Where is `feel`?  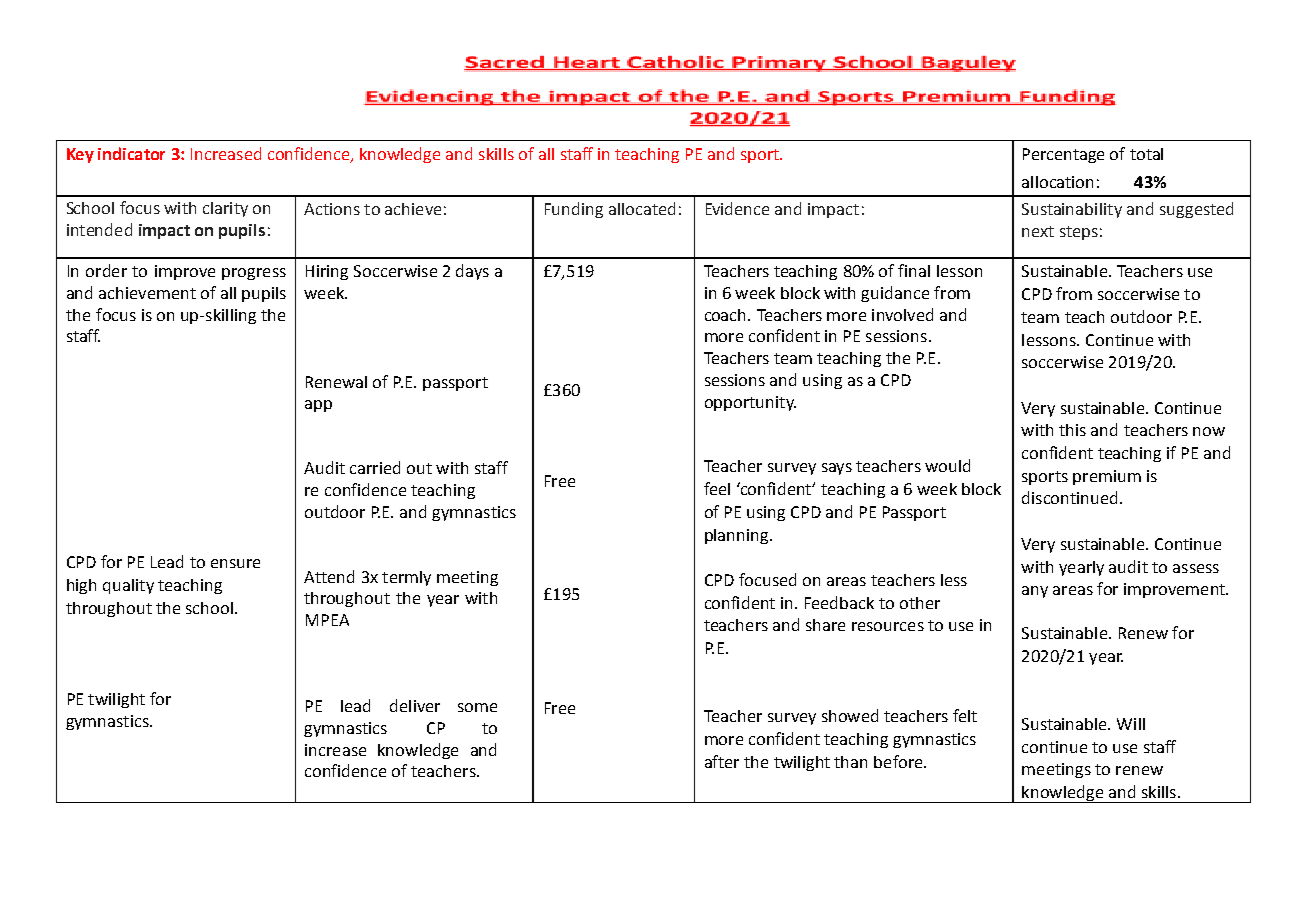
feel is located at coordinates (717, 488).
